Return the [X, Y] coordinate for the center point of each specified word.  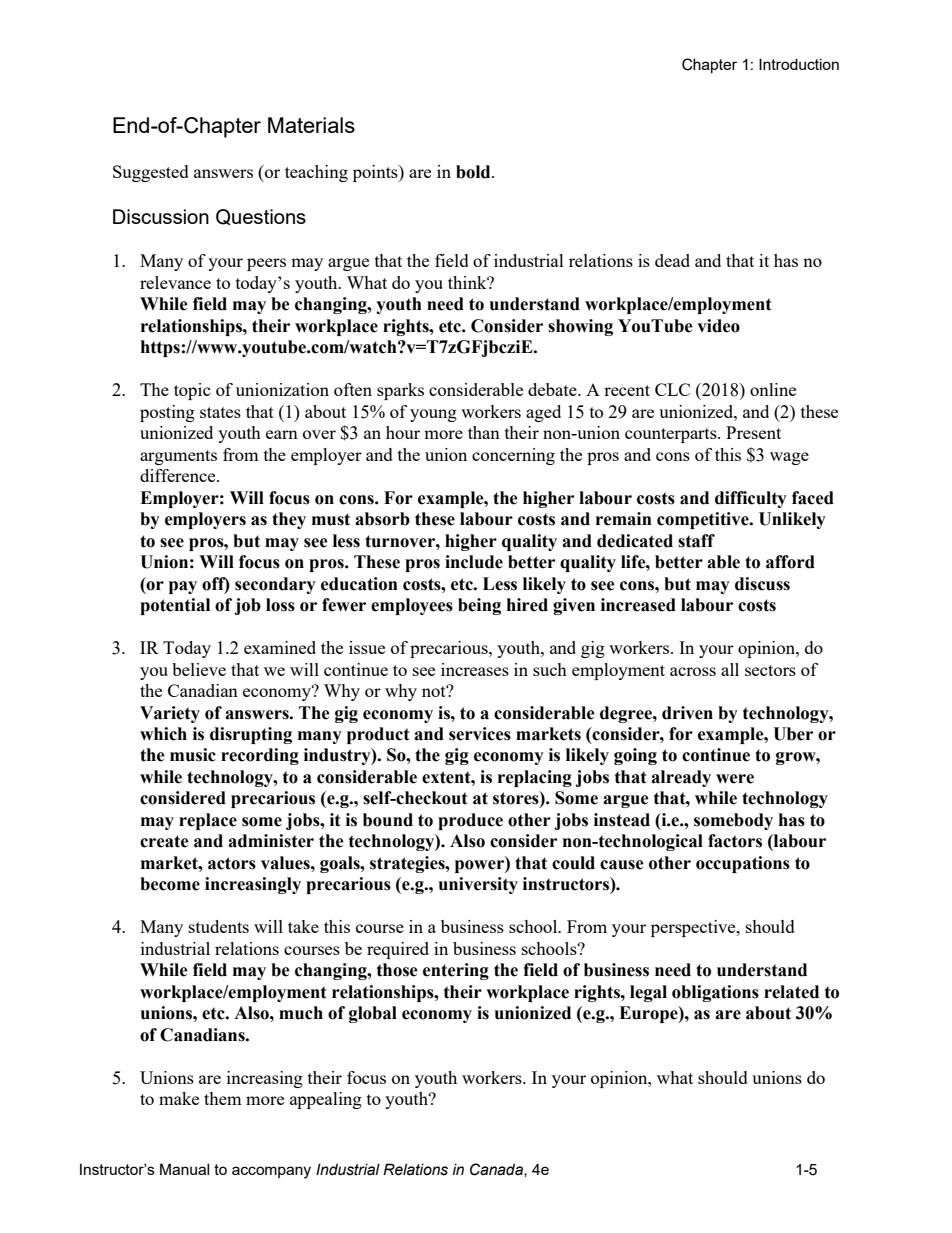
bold [474, 172]
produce [470, 821]
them [223, 1098]
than [484, 432]
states [220, 412]
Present [753, 432]
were [735, 779]
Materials [311, 125]
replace [208, 821]
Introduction [799, 64]
